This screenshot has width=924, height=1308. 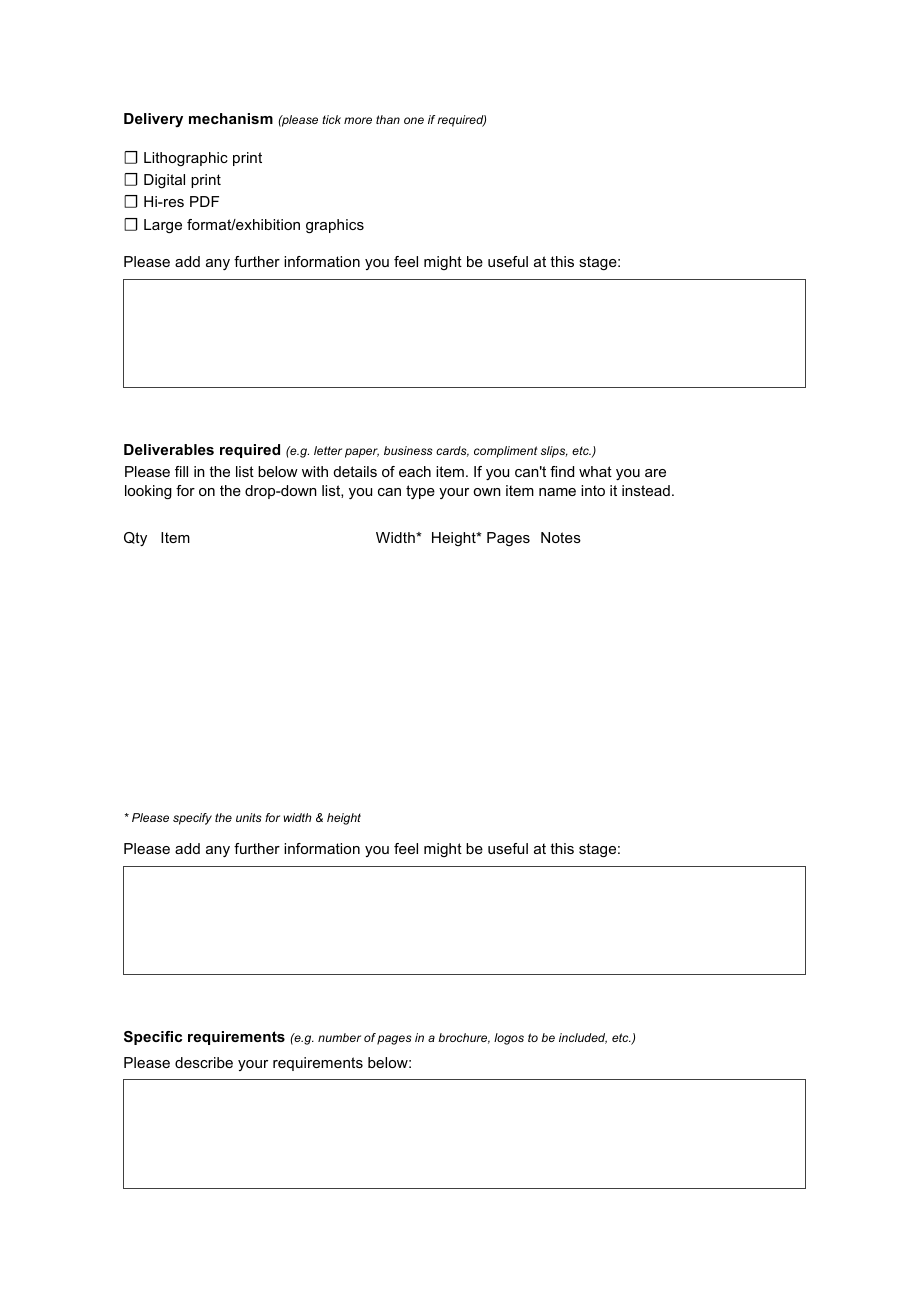 What do you see at coordinates (561, 537) in the screenshot?
I see `Notes` at bounding box center [561, 537].
